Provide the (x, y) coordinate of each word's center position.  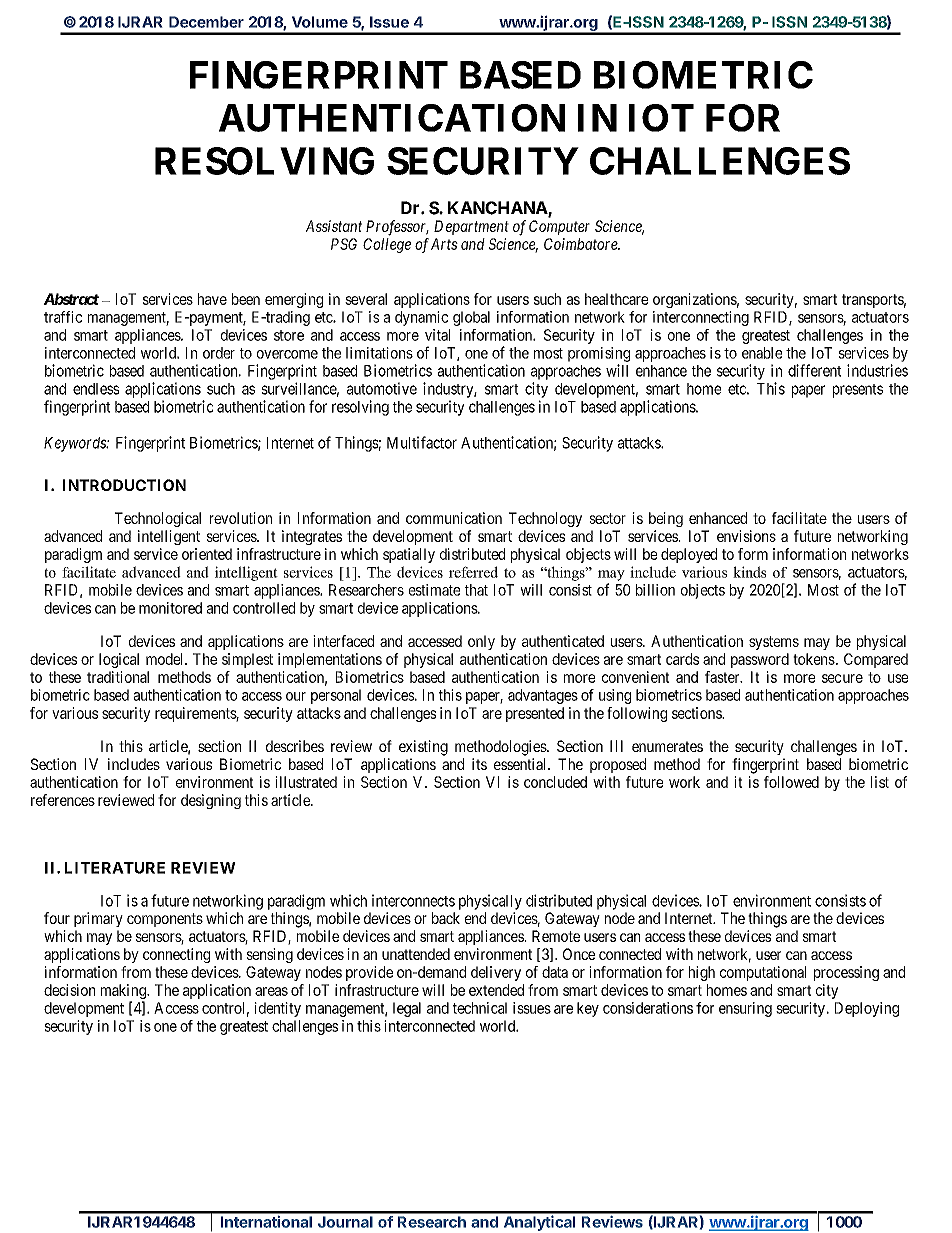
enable (762, 353)
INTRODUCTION (124, 485)
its (479, 764)
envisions (746, 536)
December (206, 22)
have (212, 299)
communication (454, 518)
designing (211, 801)
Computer (559, 227)
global (471, 318)
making (124, 993)
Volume (320, 22)
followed (791, 782)
